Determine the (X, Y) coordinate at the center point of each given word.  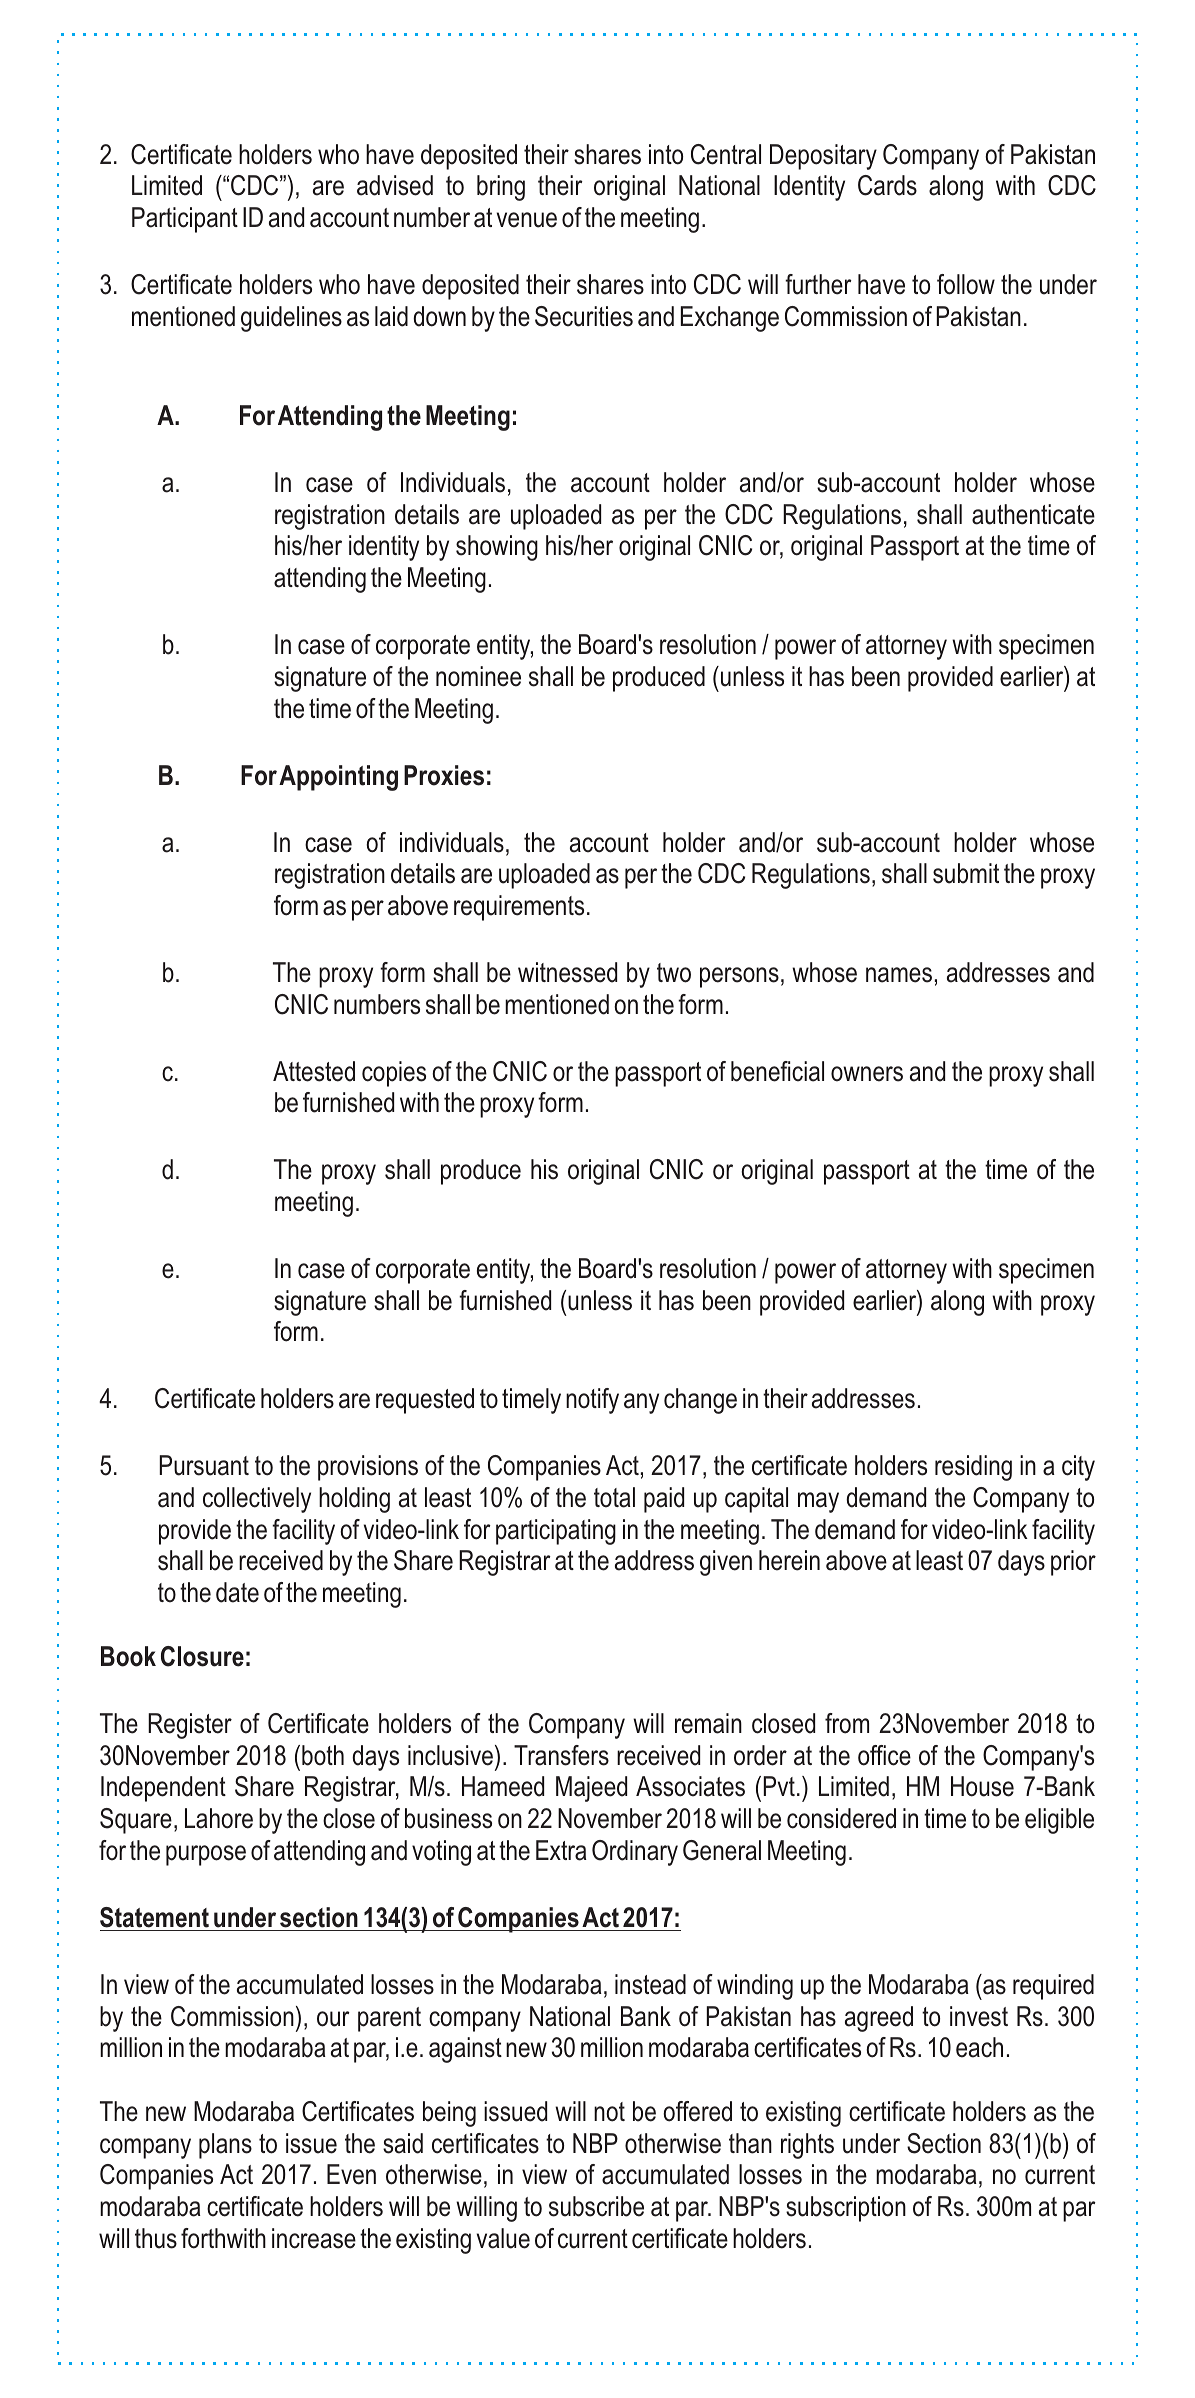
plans (225, 2146)
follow (966, 284)
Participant (185, 220)
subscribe (596, 2206)
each (979, 2047)
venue (527, 220)
